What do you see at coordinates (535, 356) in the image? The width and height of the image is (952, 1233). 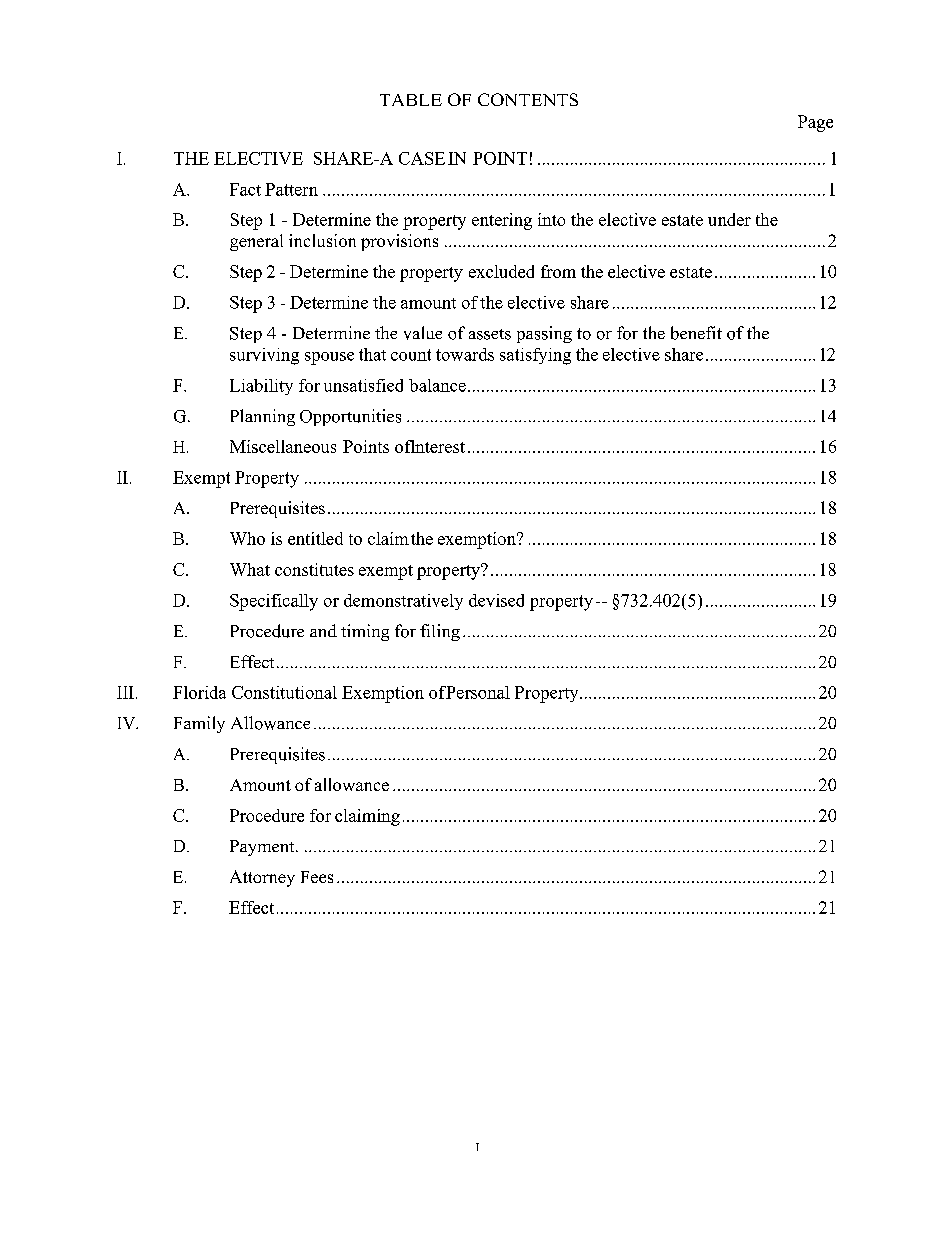 I see `satisfying` at bounding box center [535, 356].
